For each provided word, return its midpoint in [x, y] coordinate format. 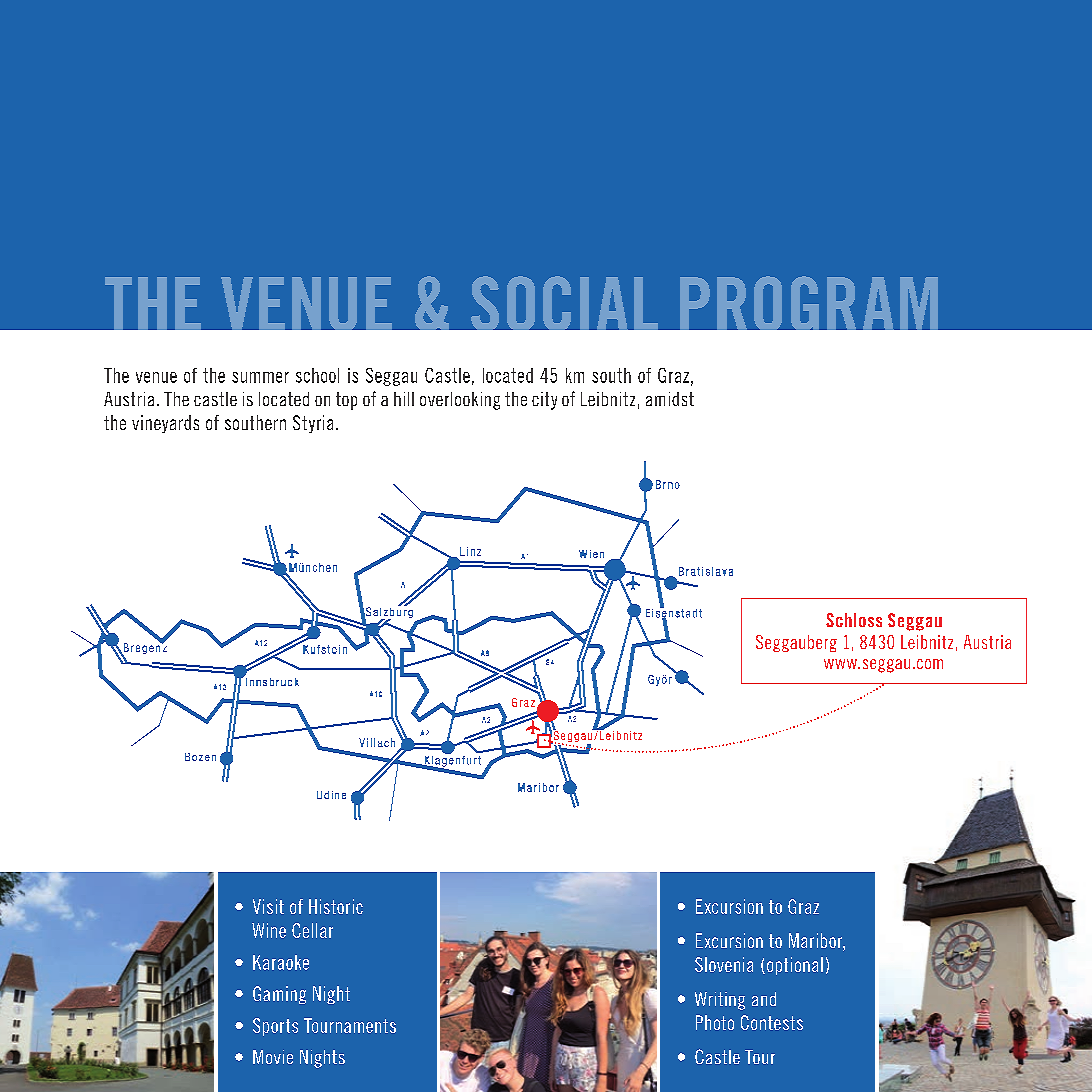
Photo [715, 1022]
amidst [670, 399]
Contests [772, 1022]
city [544, 401]
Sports [275, 1027]
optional [793, 966]
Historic [336, 906]
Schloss [854, 620]
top [346, 401]
